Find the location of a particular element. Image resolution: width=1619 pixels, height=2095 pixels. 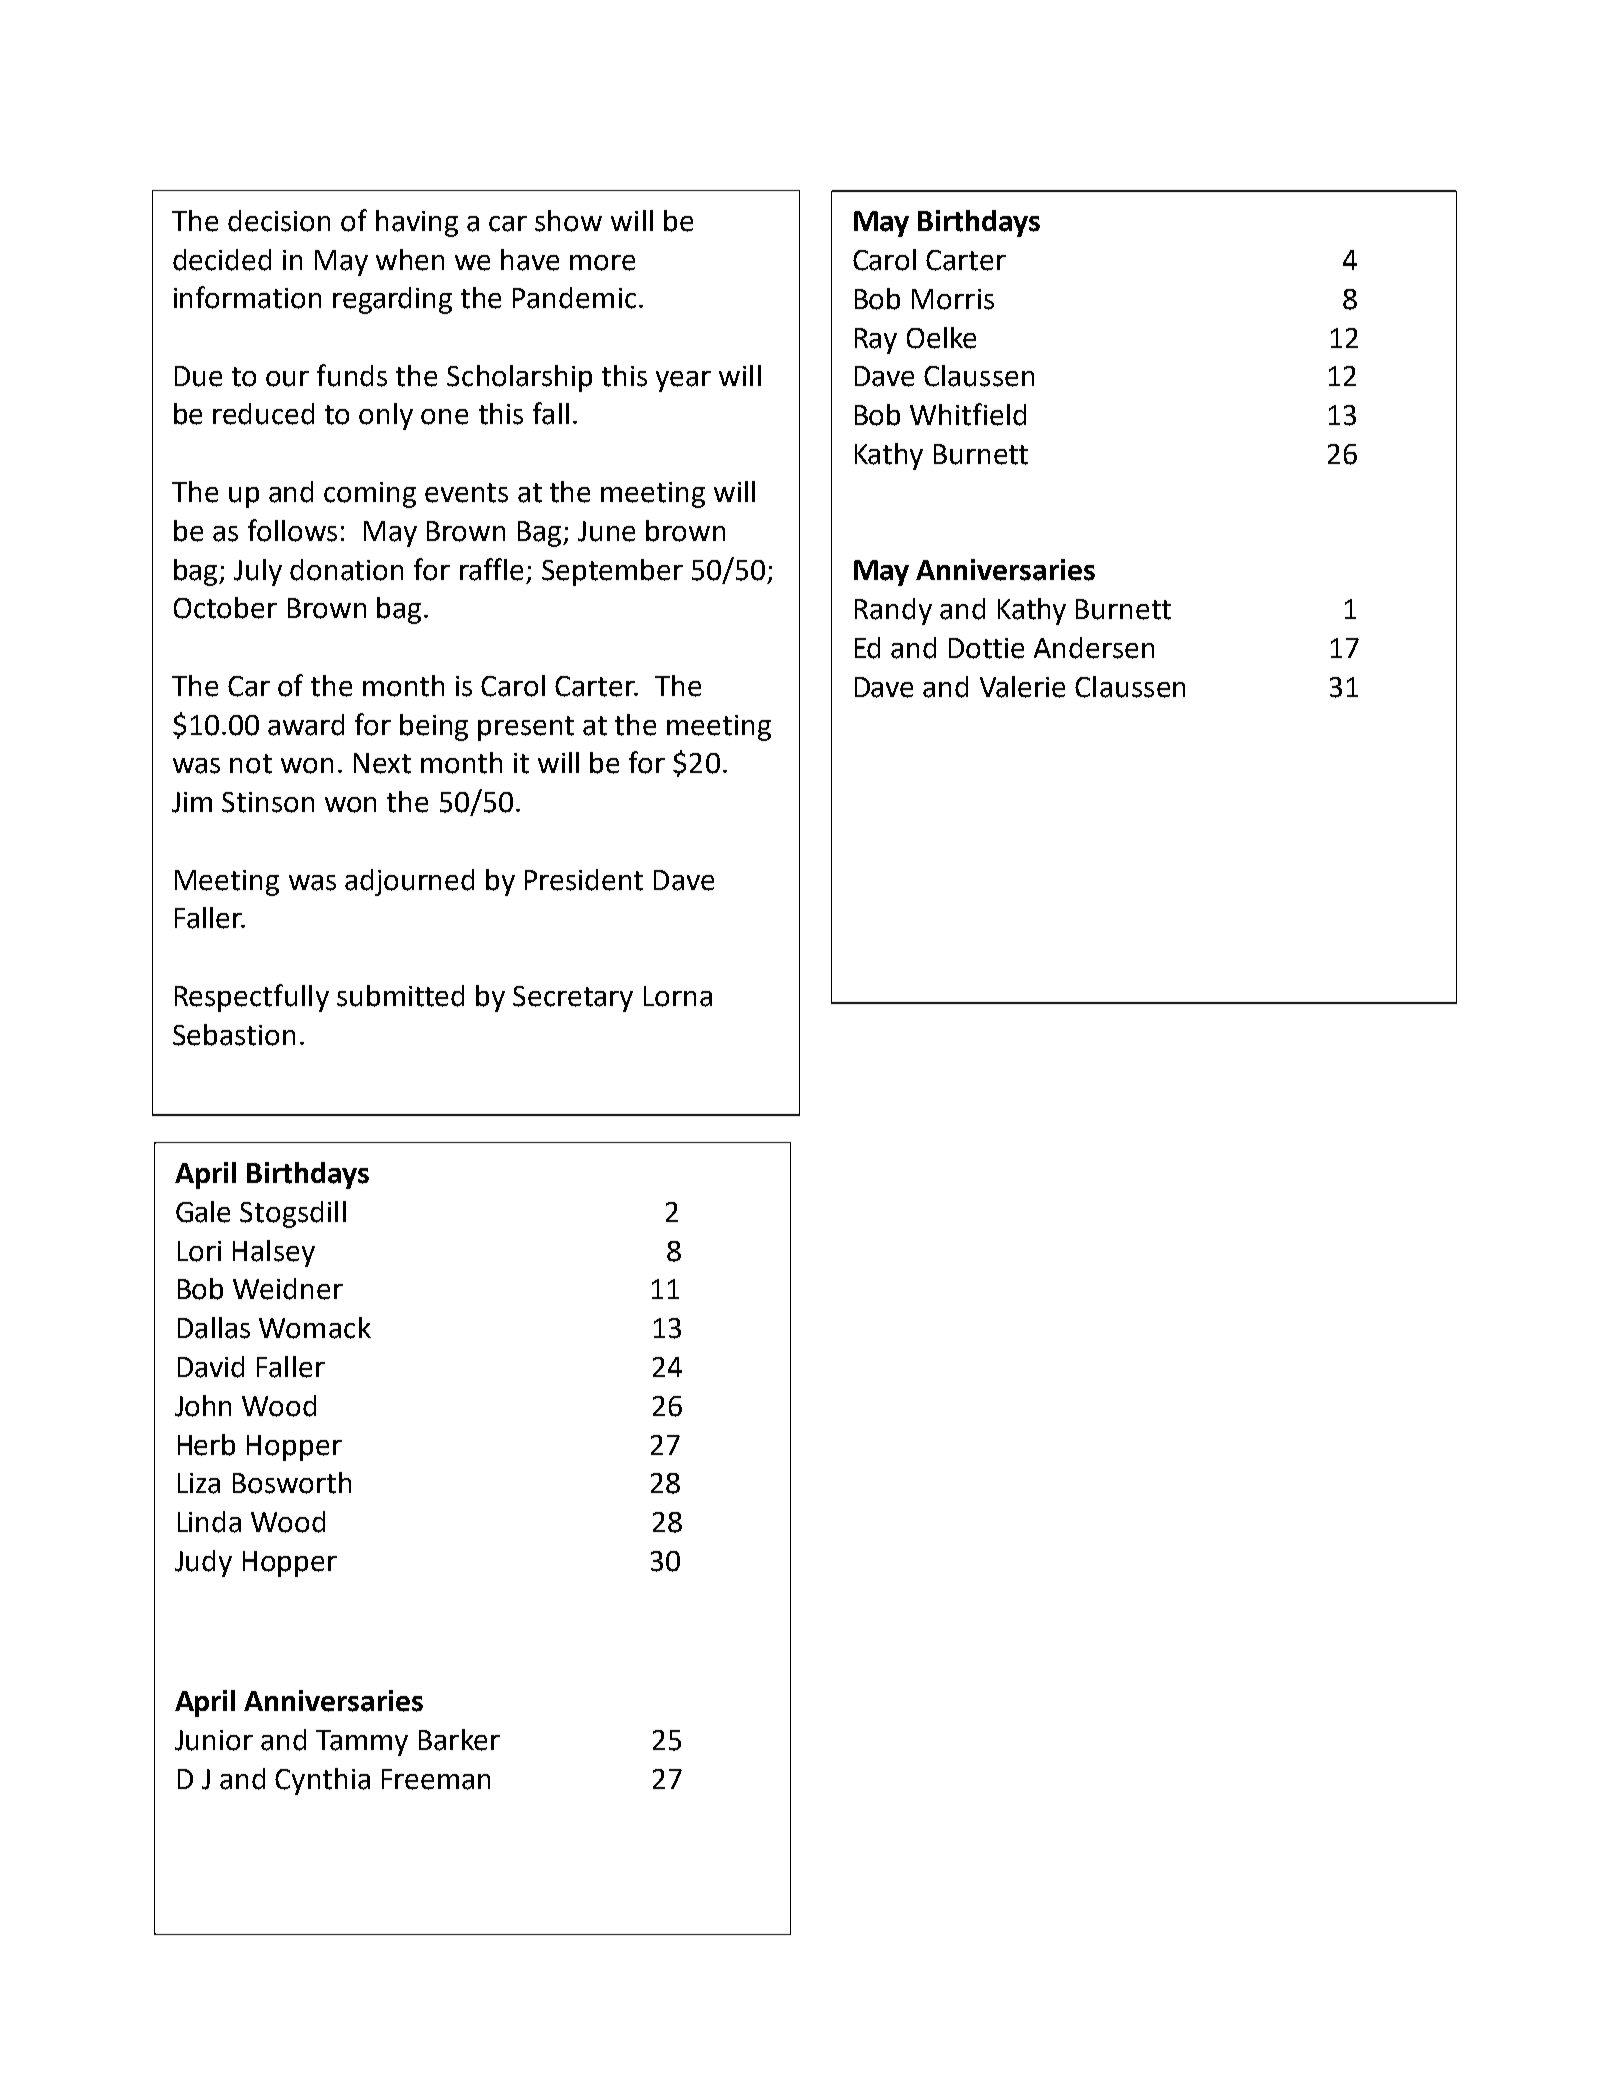

Secretary is located at coordinates (573, 999).
